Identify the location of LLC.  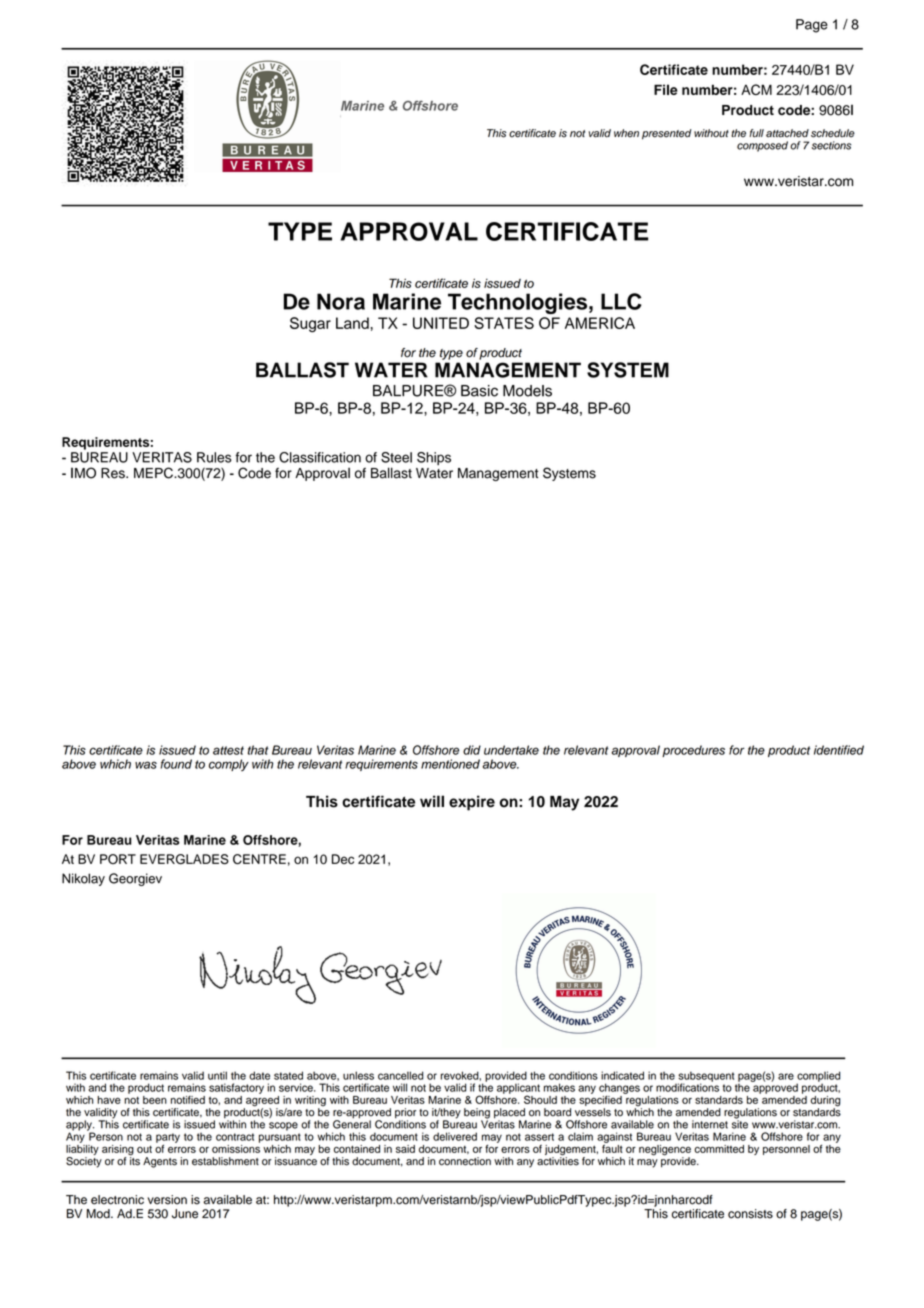
(621, 301).
